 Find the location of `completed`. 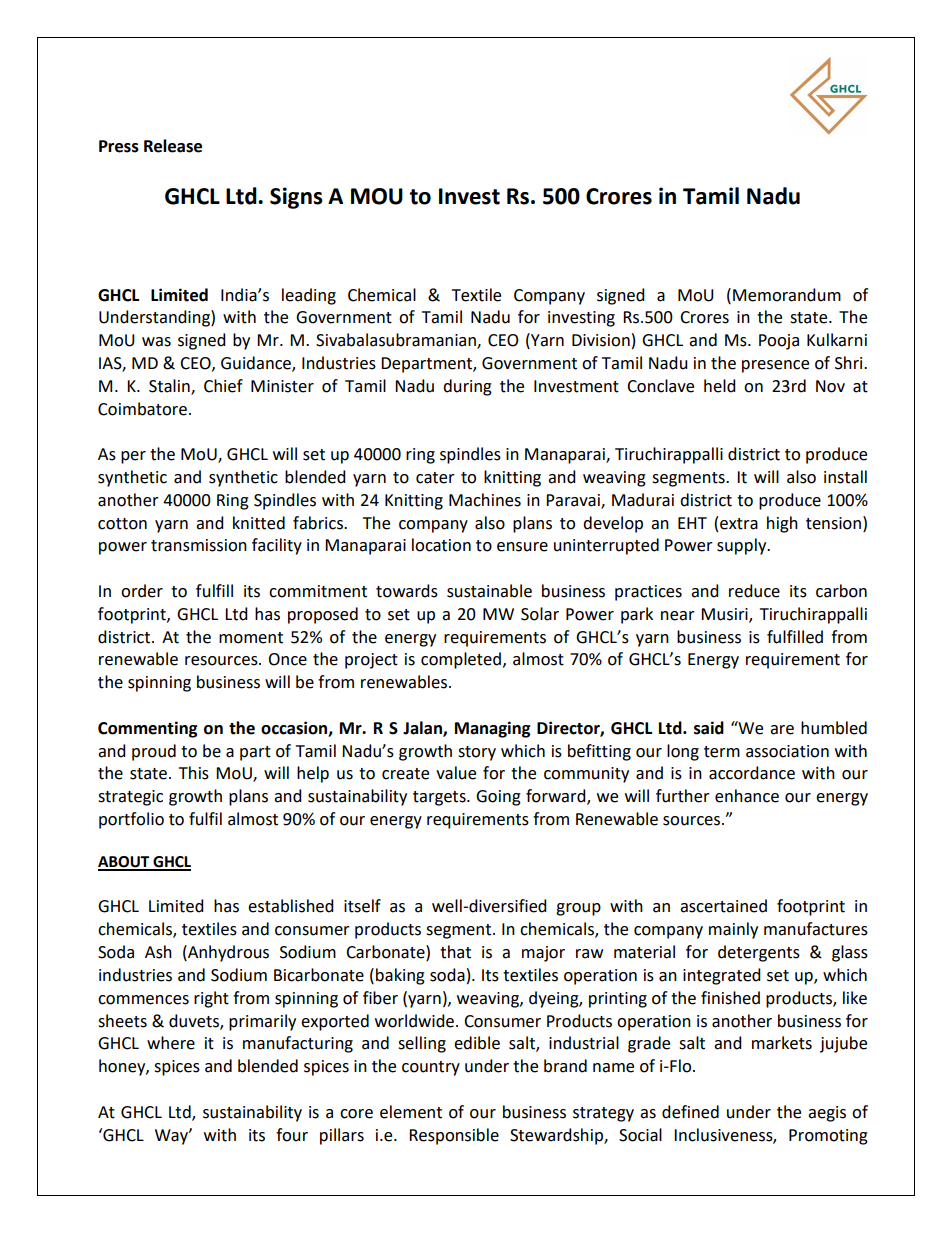

completed is located at coordinates (461, 660).
